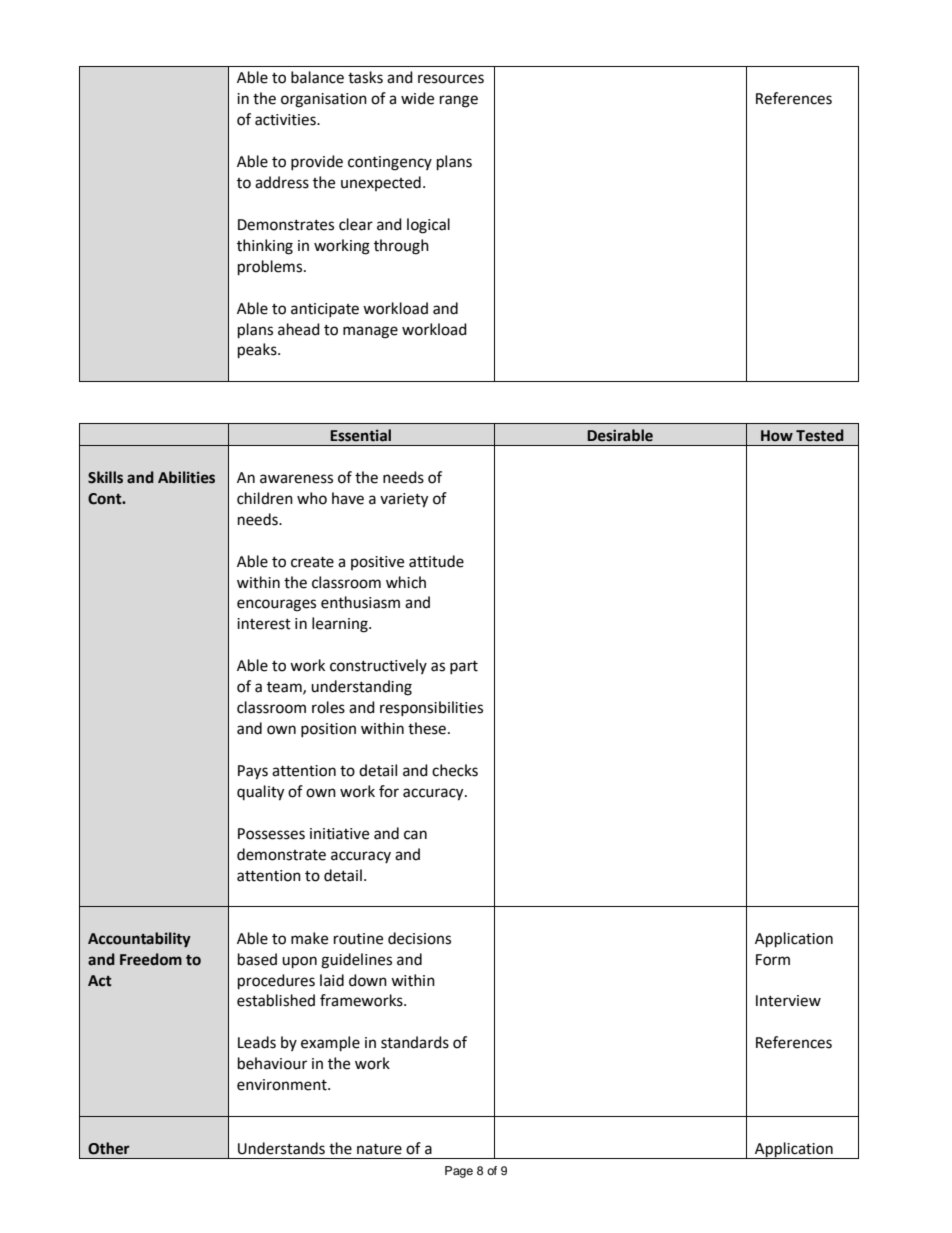  Describe the element at coordinates (464, 667) in the document. I see `part` at that location.
